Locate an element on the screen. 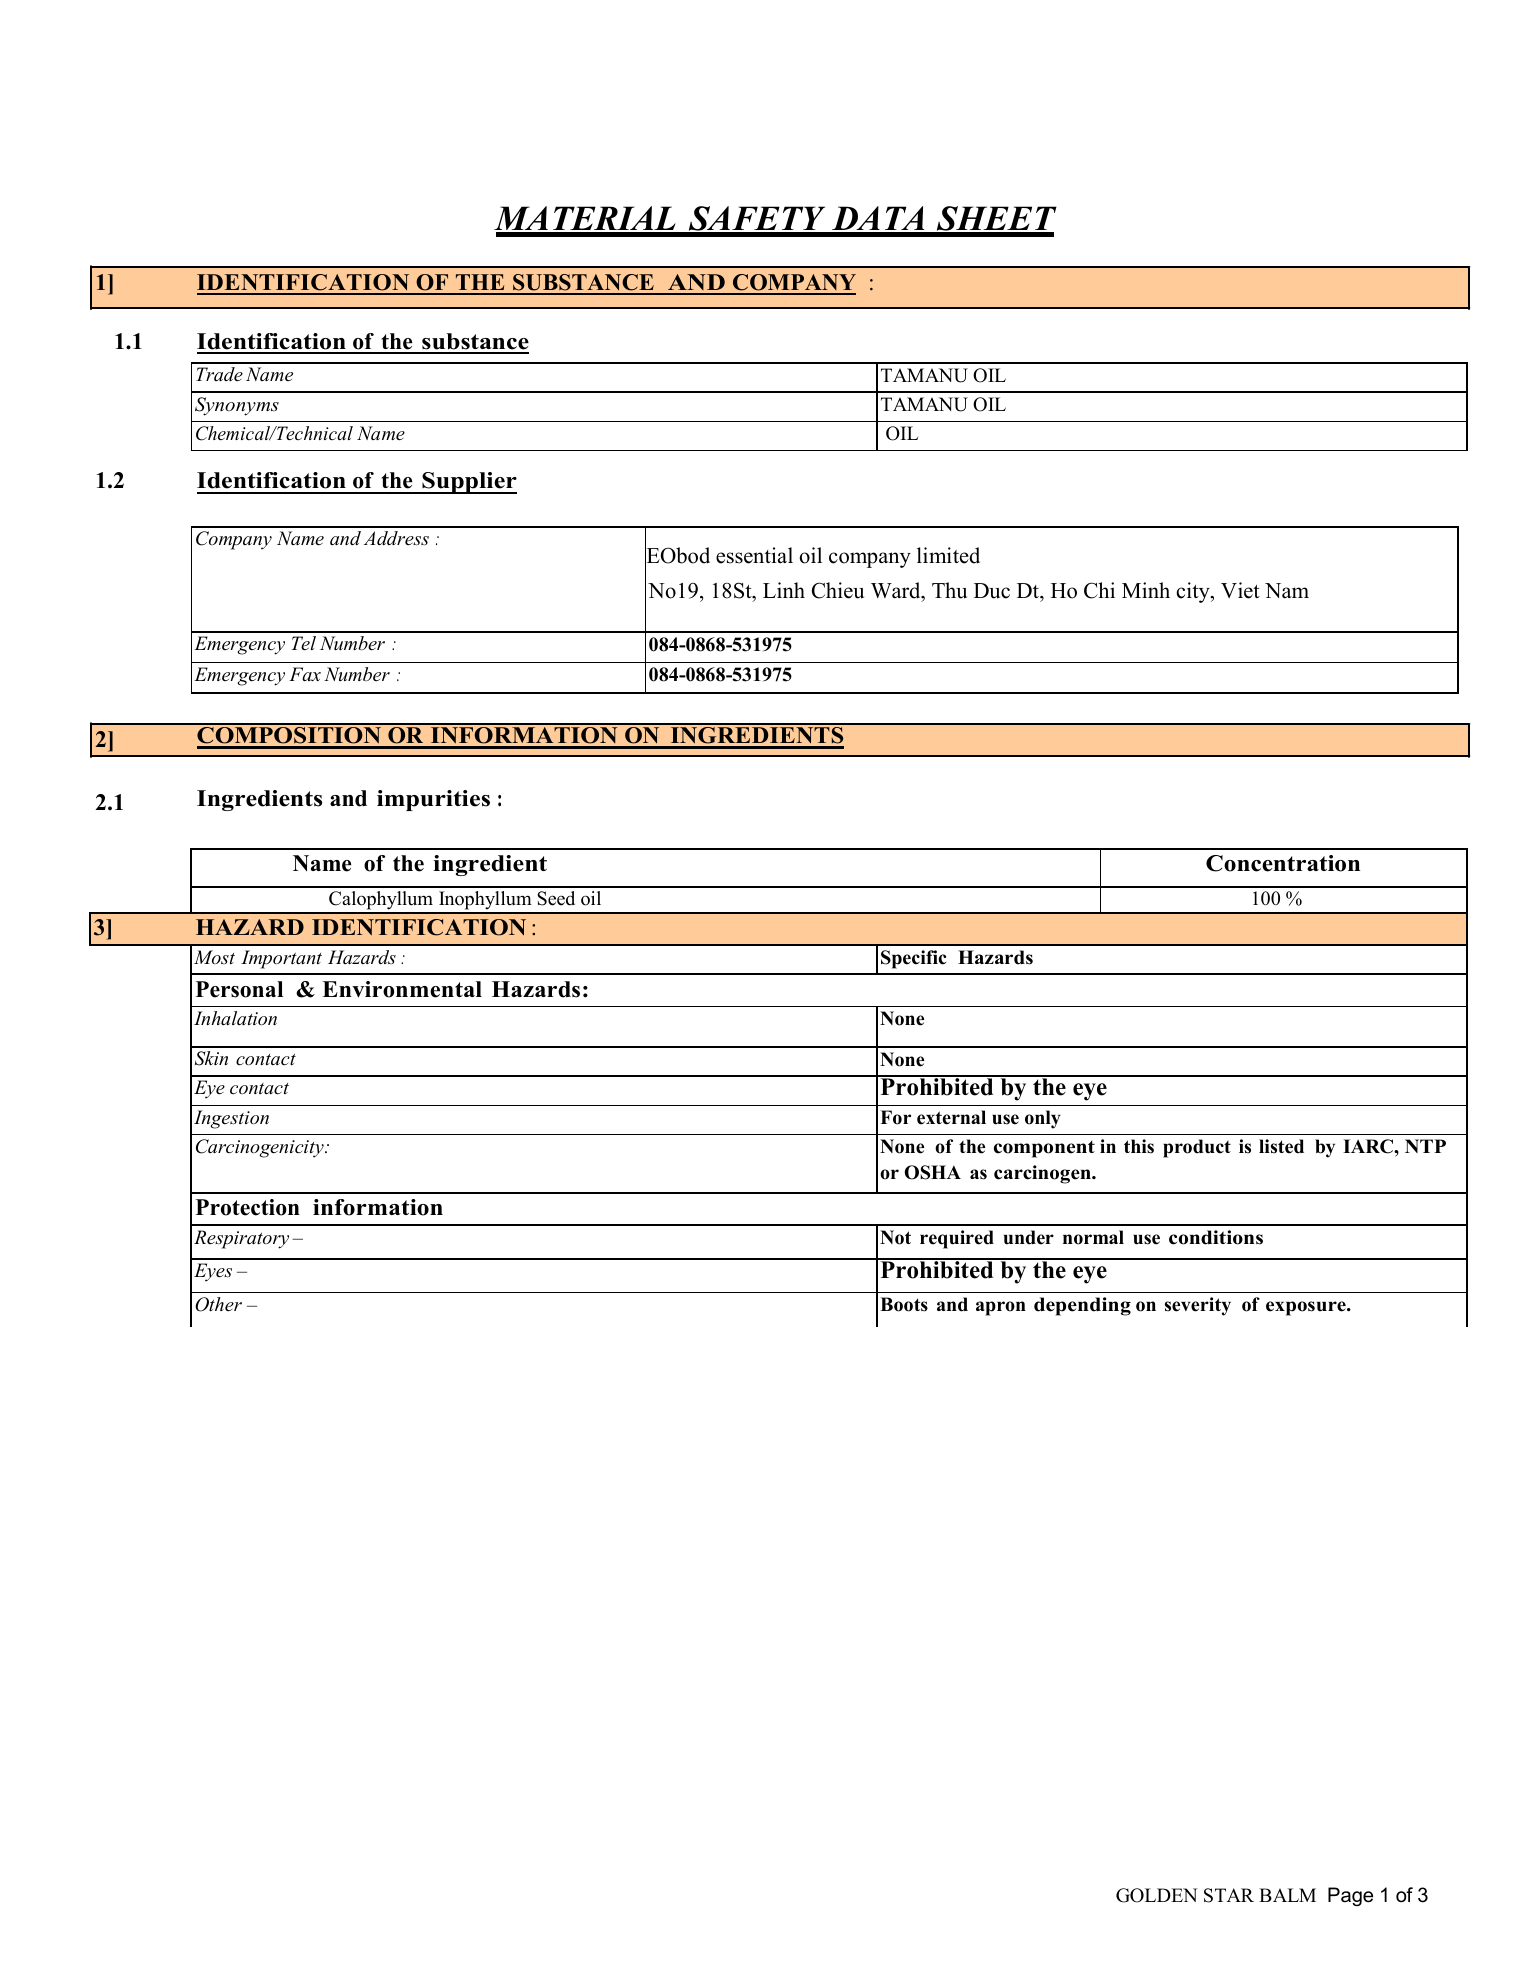 The width and height of the screenshot is (1531, 1981). OSHA is located at coordinates (932, 1172).
